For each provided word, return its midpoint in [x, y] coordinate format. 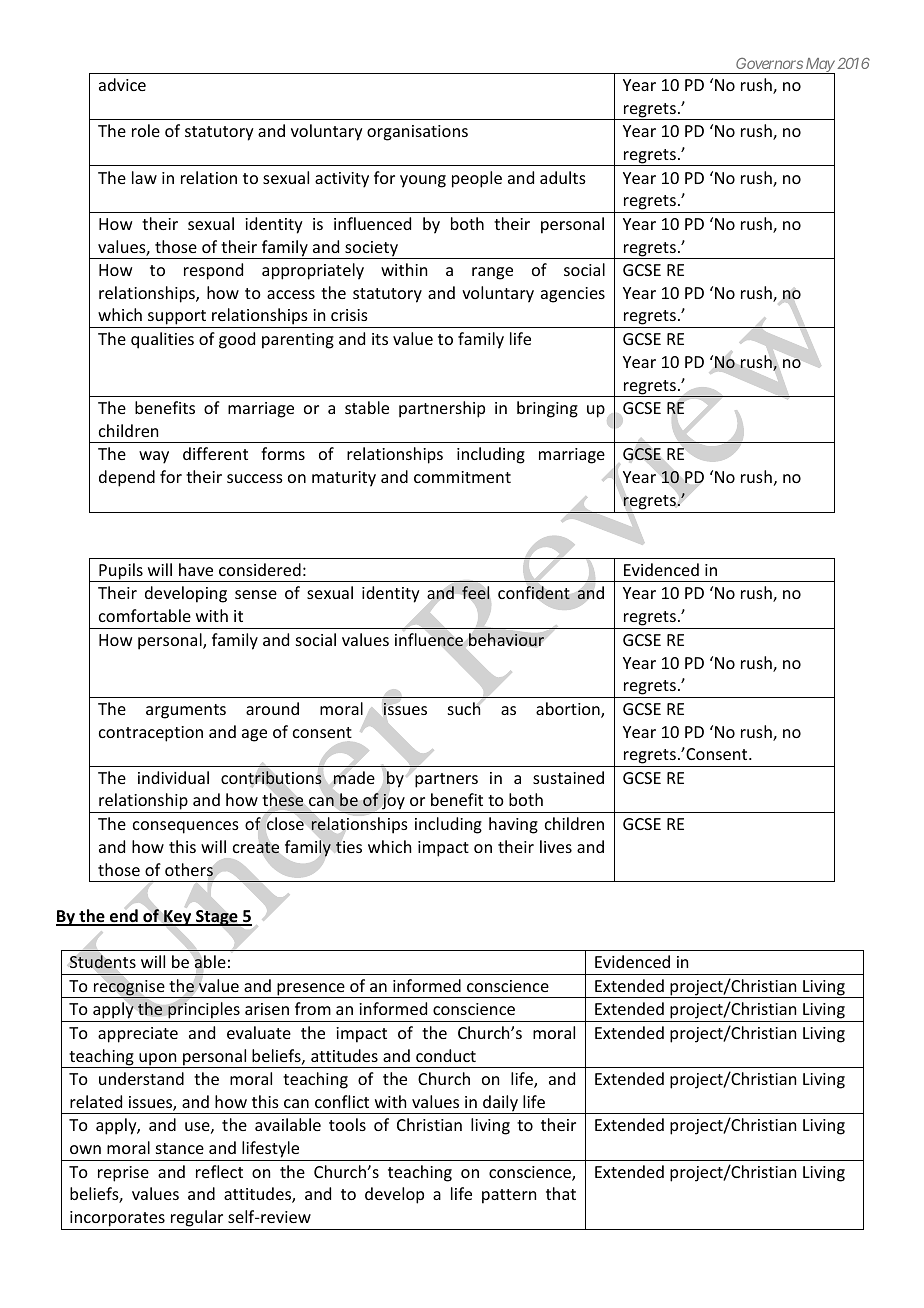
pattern [509, 1196]
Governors [769, 63]
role [146, 130]
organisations [417, 133]
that [561, 1193]
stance [180, 1148]
